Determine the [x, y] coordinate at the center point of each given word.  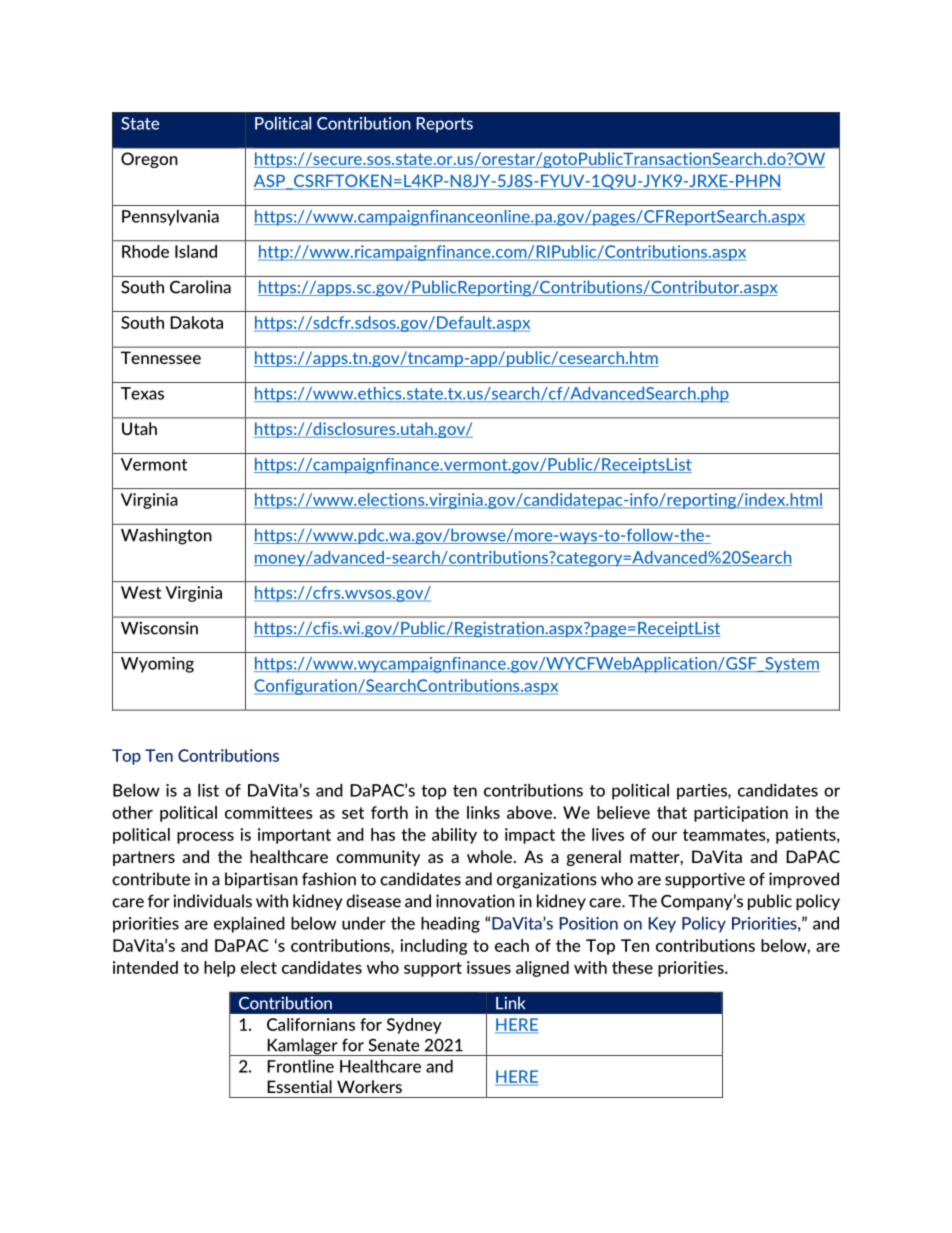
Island [196, 251]
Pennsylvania [170, 218]
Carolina [200, 287]
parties [703, 792]
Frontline [300, 1066]
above [530, 812]
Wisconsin [159, 628]
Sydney [414, 1026]
